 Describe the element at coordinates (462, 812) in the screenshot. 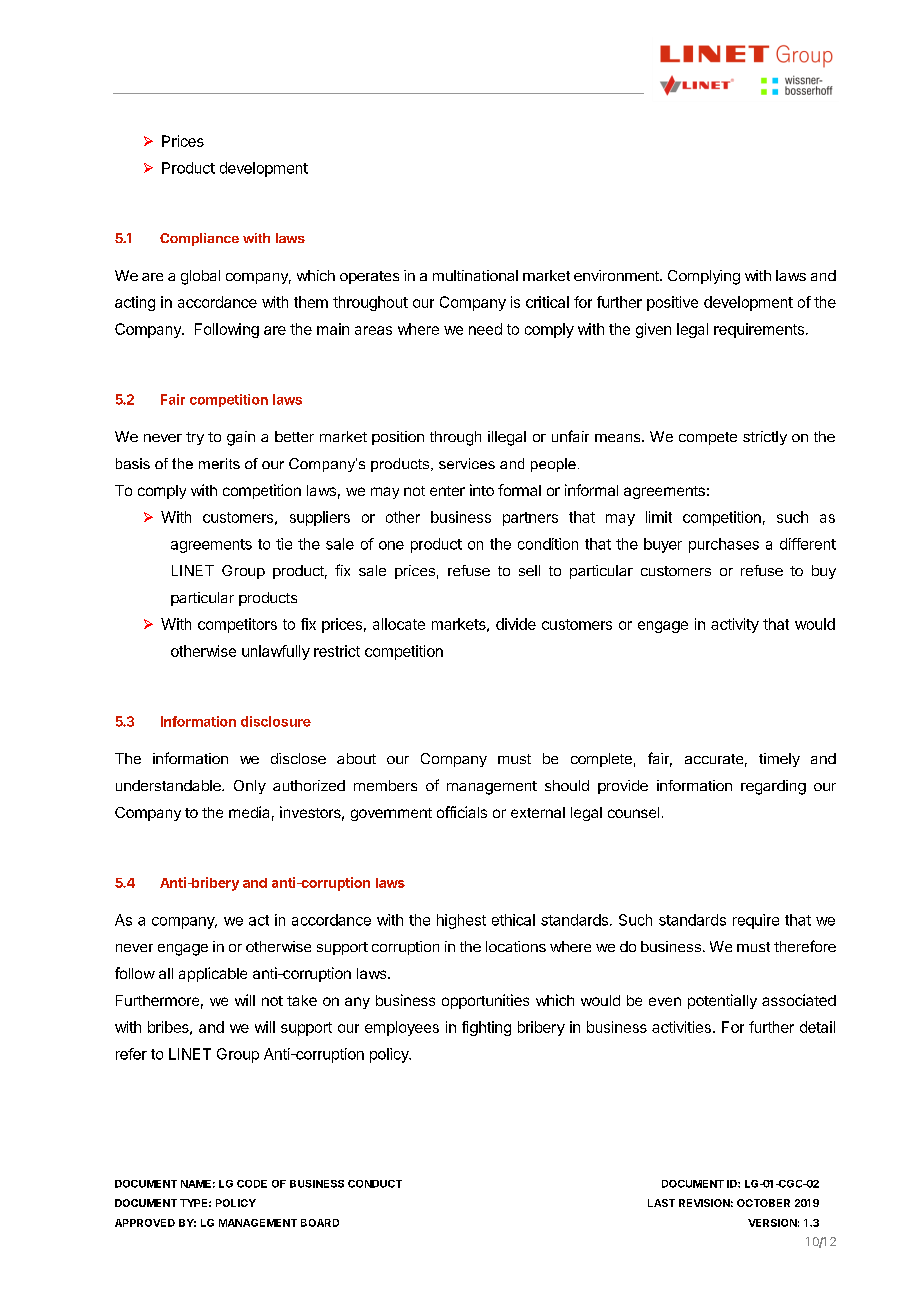

I see `officials` at that location.
